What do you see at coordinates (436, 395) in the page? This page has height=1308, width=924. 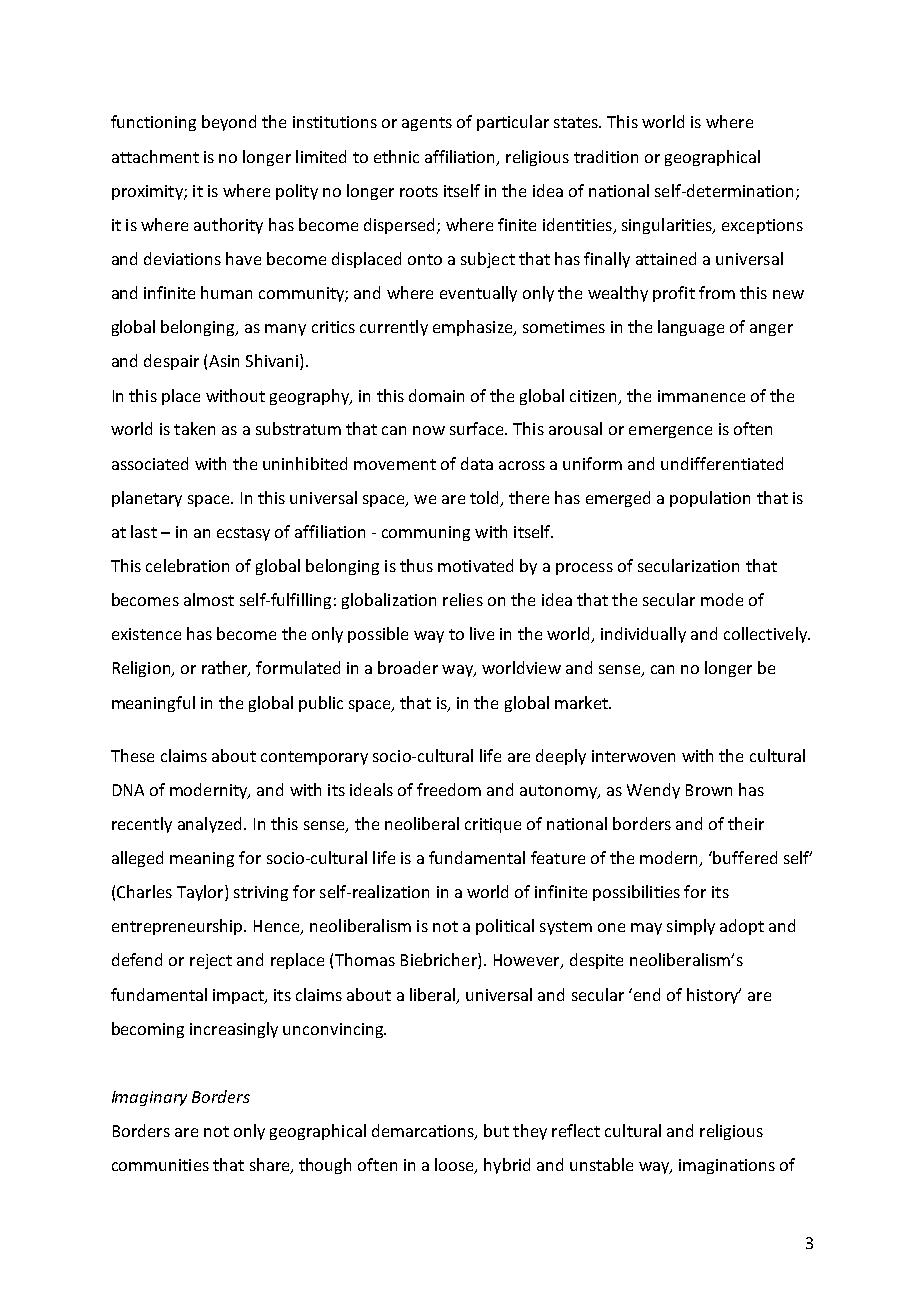 I see `domain` at bounding box center [436, 395].
